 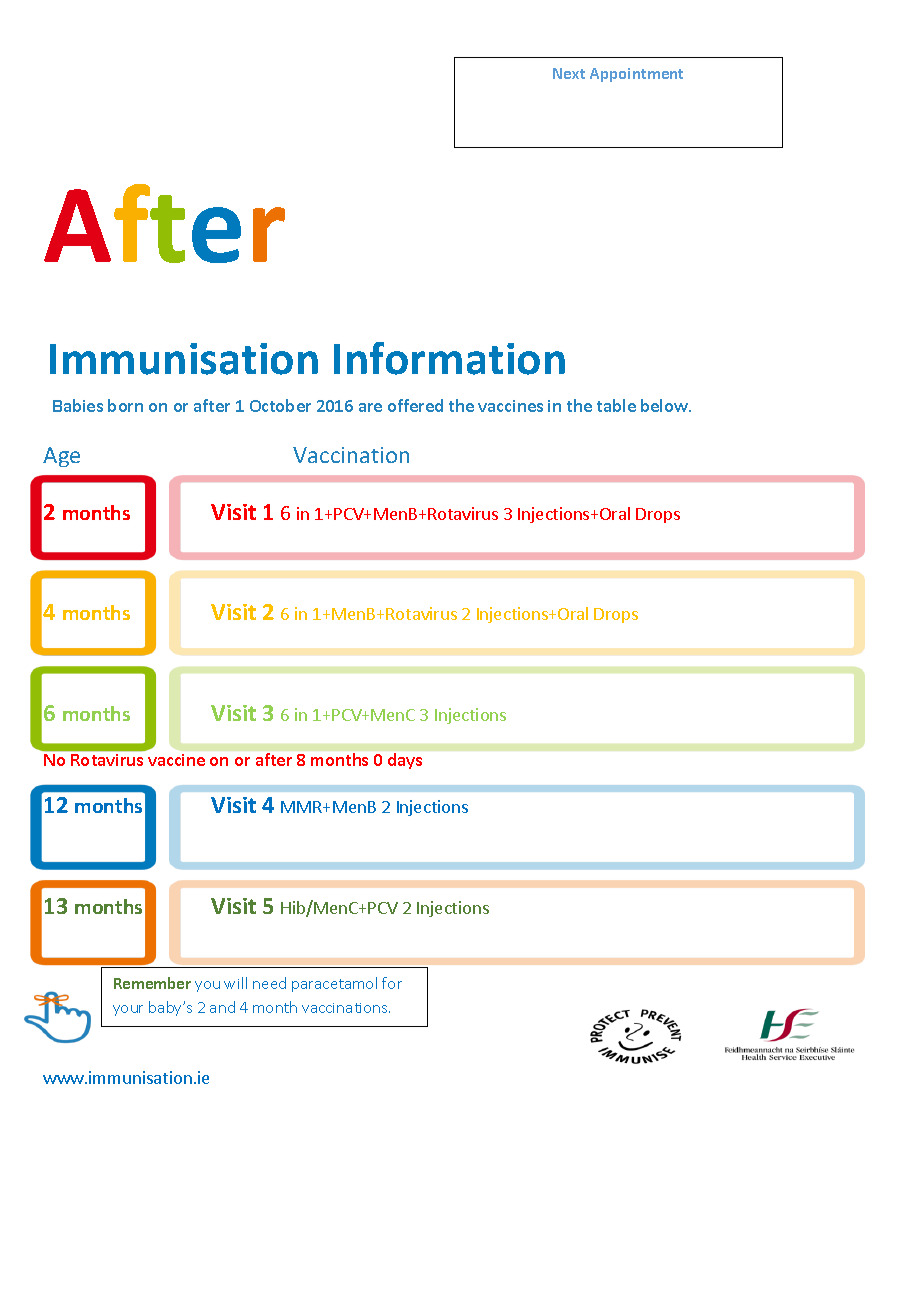 What do you see at coordinates (569, 73) in the image?
I see `Next` at bounding box center [569, 73].
